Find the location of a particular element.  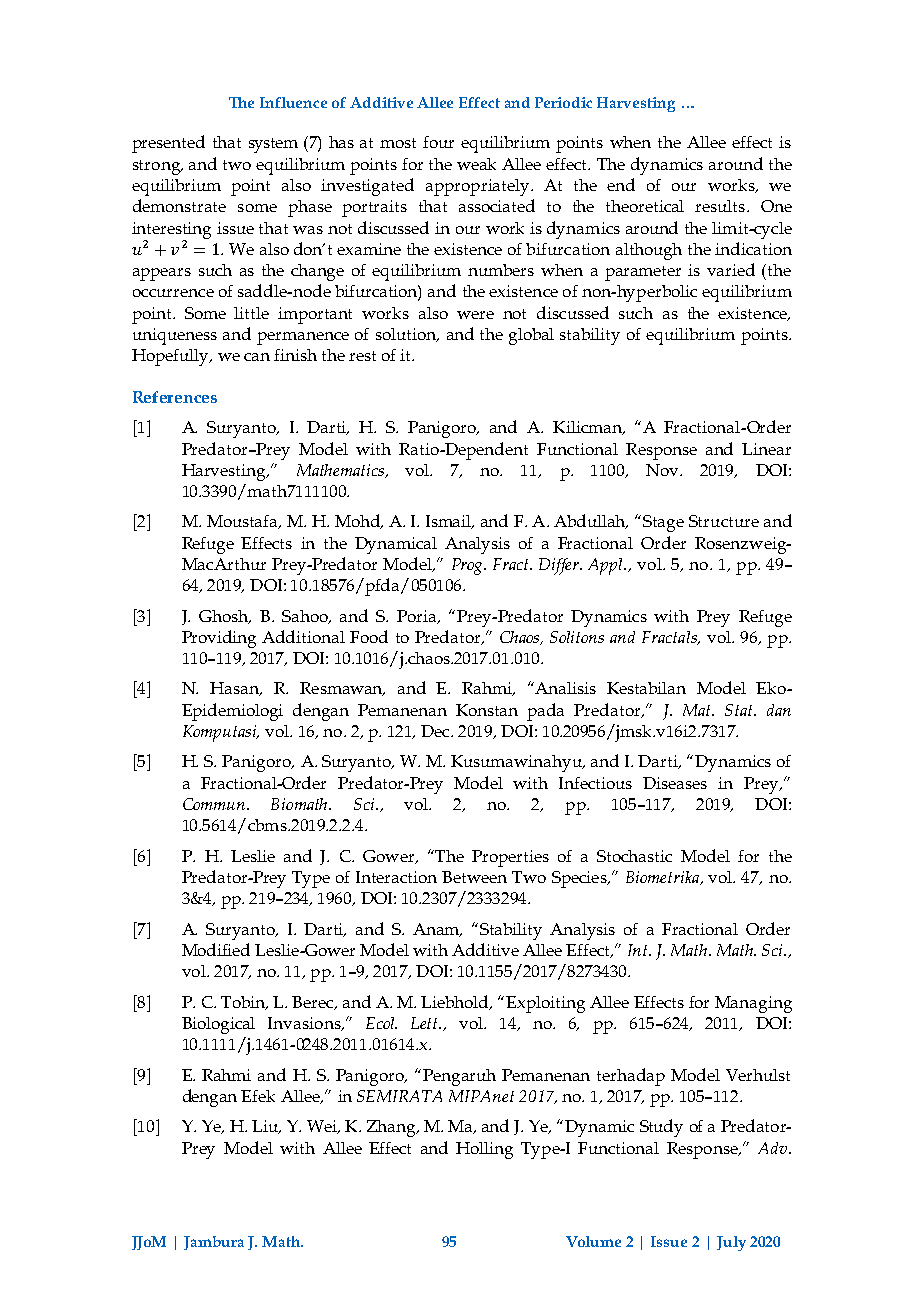

Ghosh is located at coordinates (225, 617).
